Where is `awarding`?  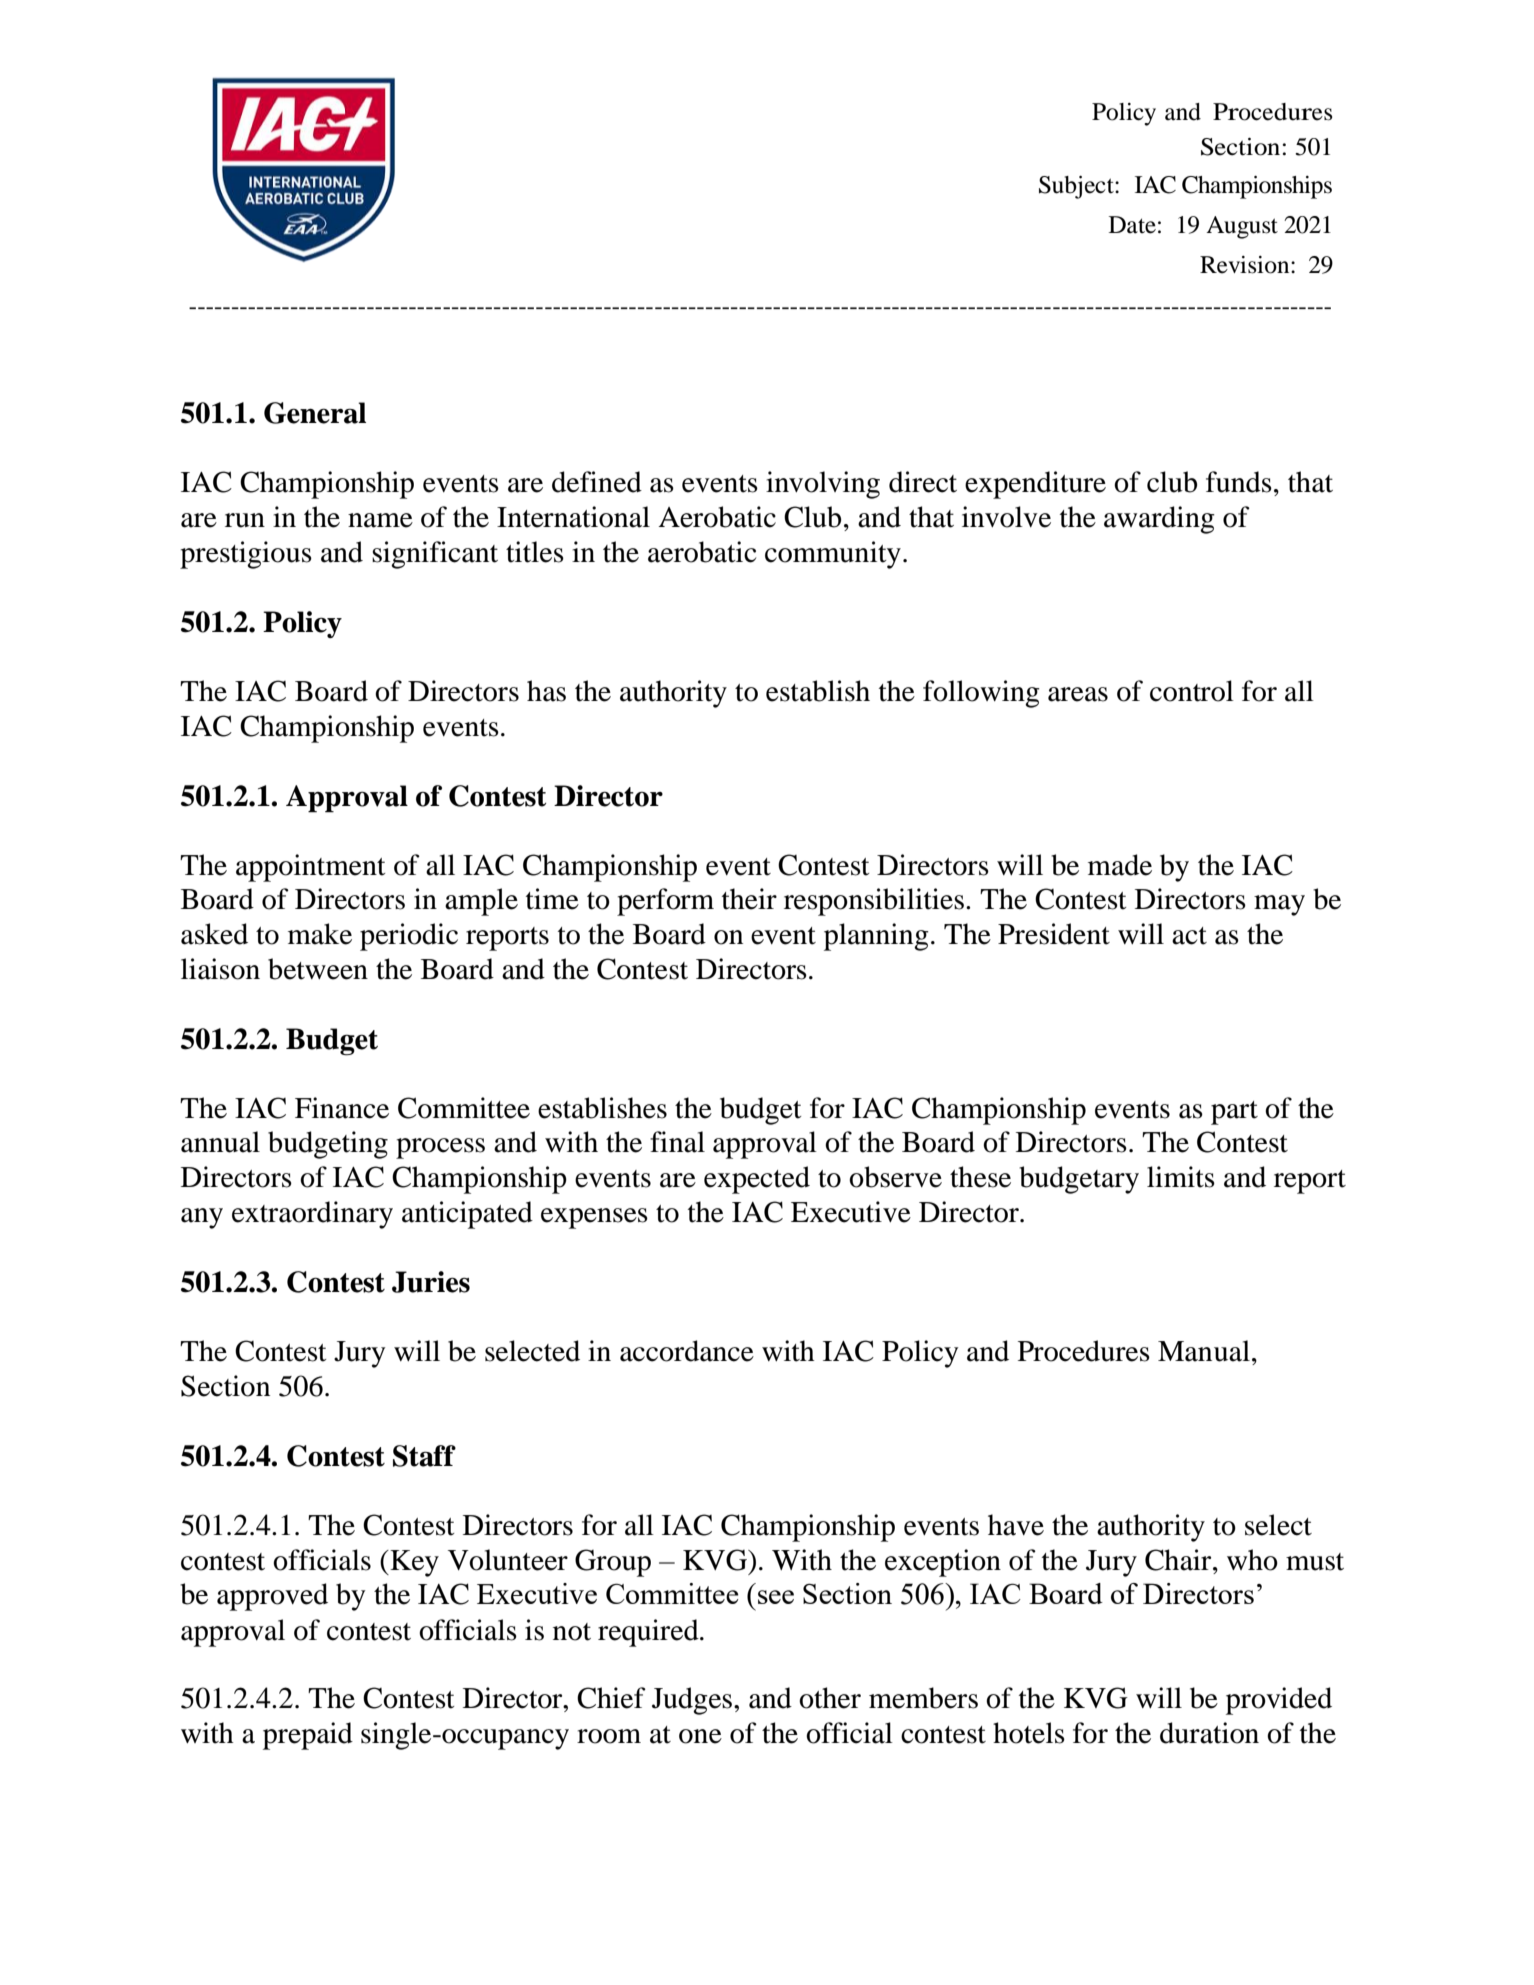
awarding is located at coordinates (1159, 520).
